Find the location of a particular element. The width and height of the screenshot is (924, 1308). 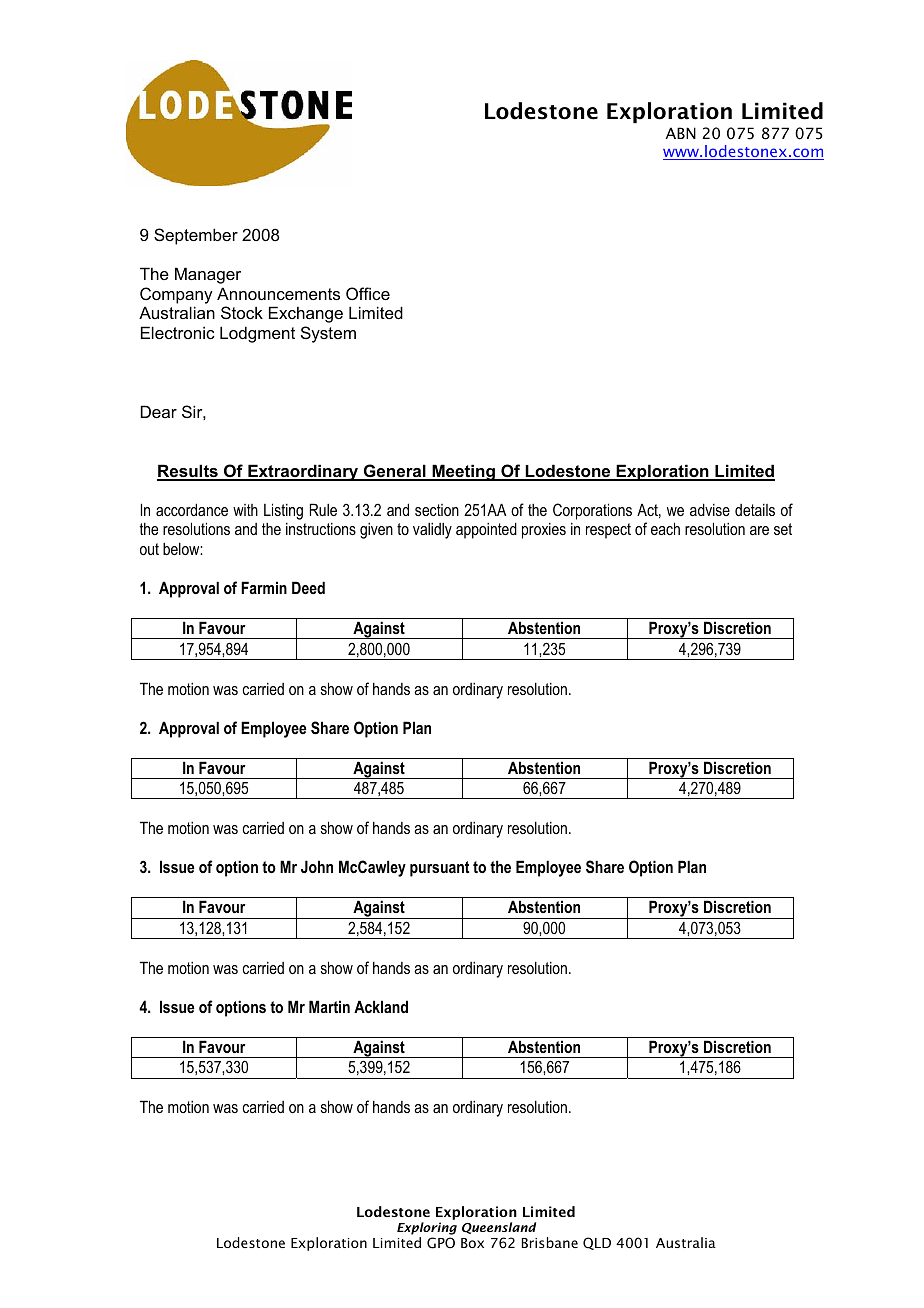

QLD is located at coordinates (597, 1243).
